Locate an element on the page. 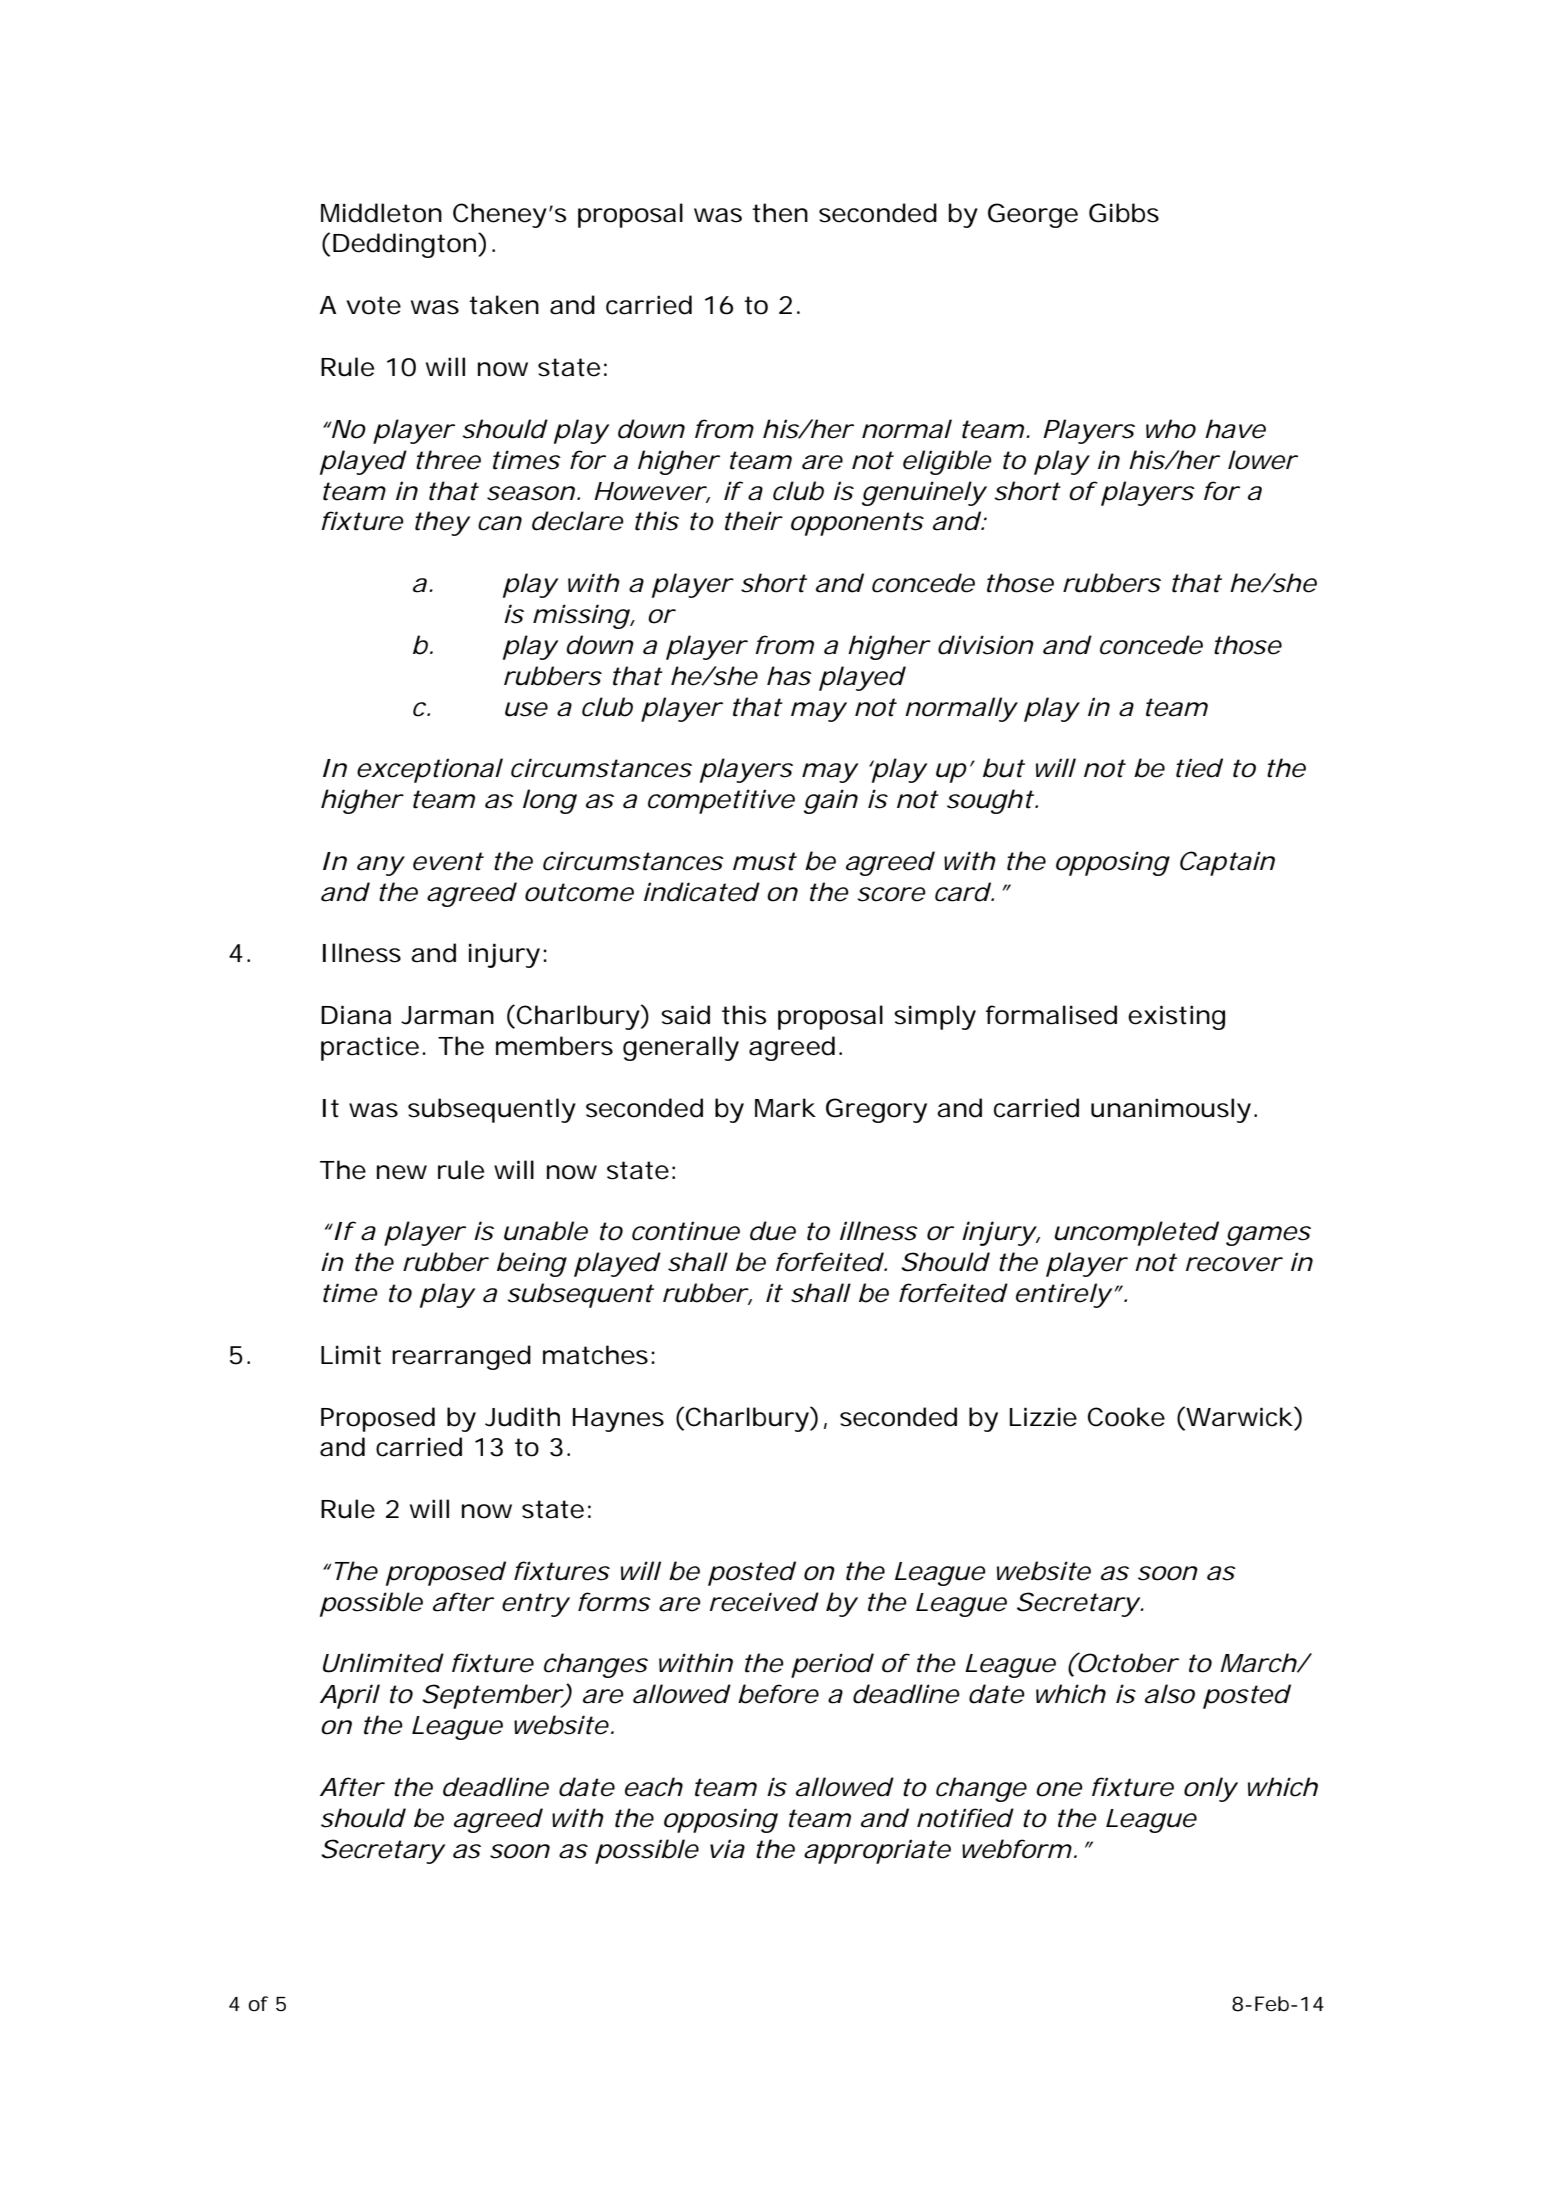 The image size is (1554, 2199). event is located at coordinates (448, 861).
